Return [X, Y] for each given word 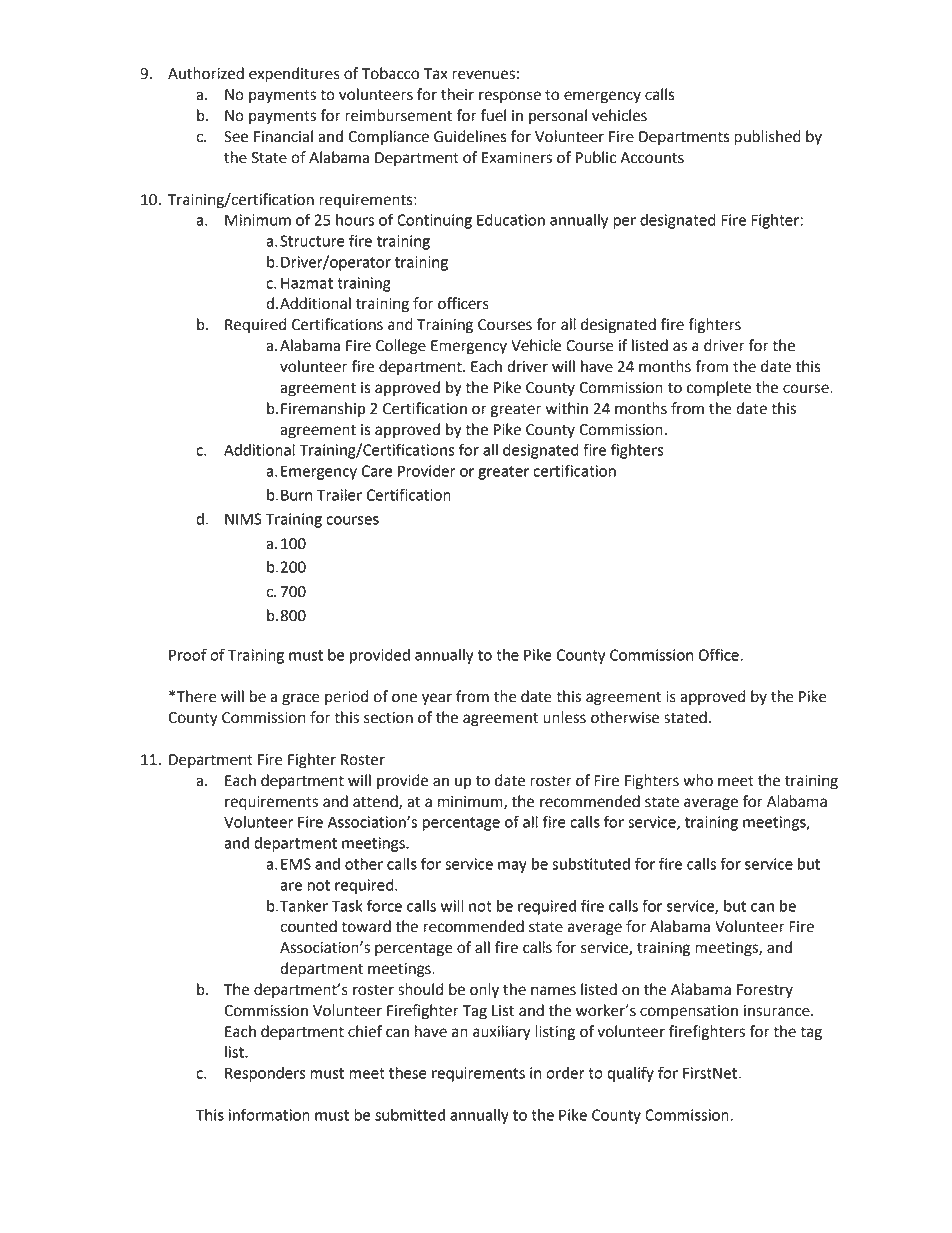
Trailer [339, 495]
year [437, 699]
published [767, 138]
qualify [630, 1074]
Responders [265, 1074]
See [236, 137]
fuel [493, 115]
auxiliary [502, 1033]
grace [301, 699]
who [698, 780]
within [567, 408]
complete [719, 389]
